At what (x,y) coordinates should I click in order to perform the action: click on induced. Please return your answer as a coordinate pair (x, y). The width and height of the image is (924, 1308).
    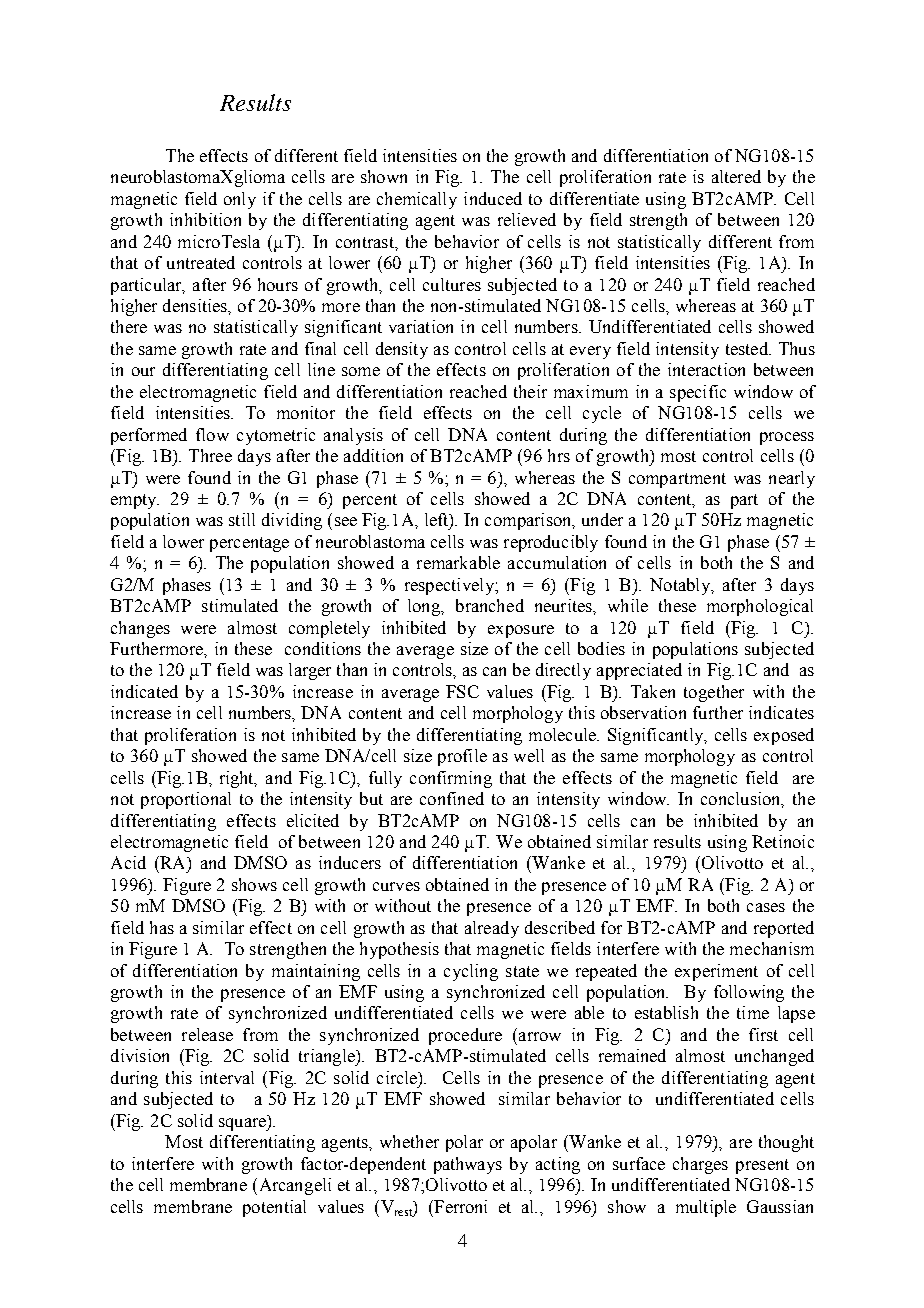
    Looking at the image, I should click on (493, 198).
